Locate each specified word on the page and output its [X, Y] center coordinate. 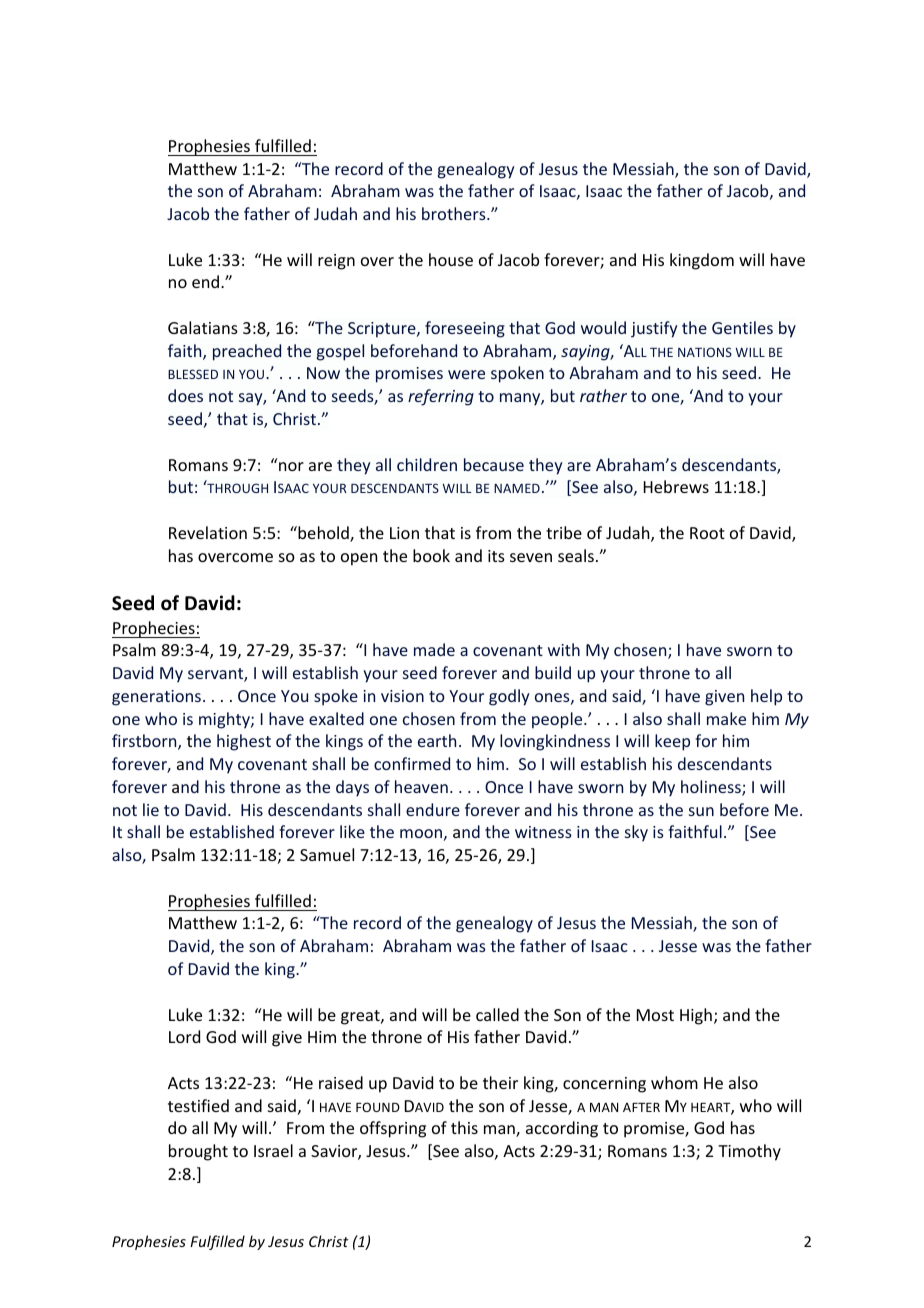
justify [654, 329]
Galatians [203, 327]
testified [198, 1105]
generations [156, 698]
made [434, 649]
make [726, 718]
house [451, 259]
